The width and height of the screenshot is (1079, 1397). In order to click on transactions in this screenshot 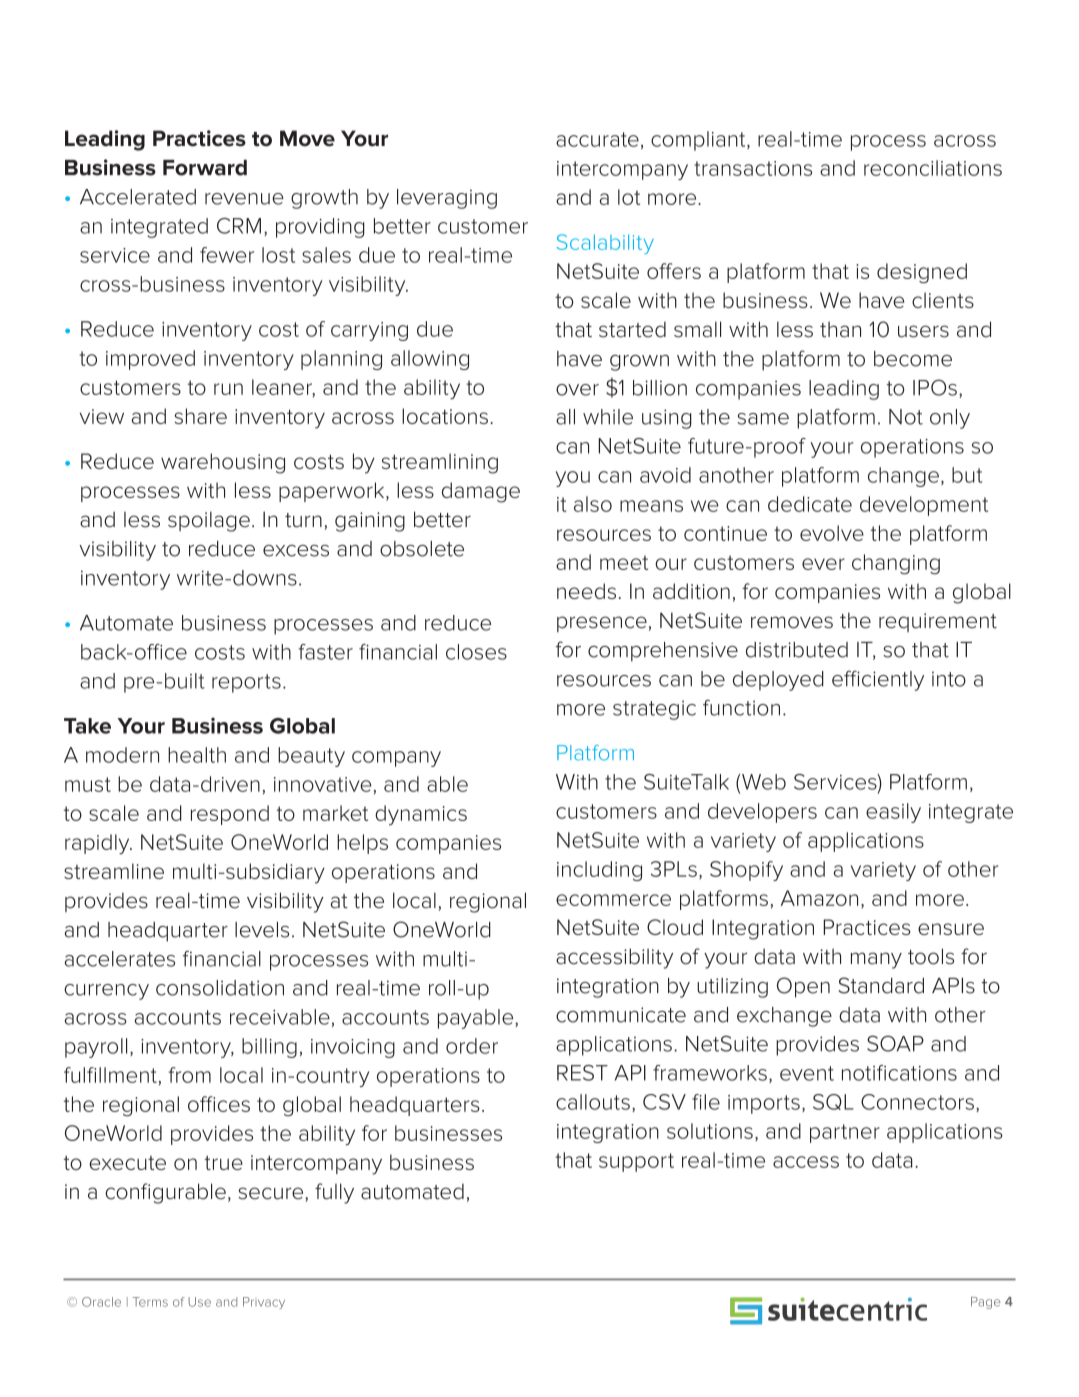, I will do `click(753, 168)`.
